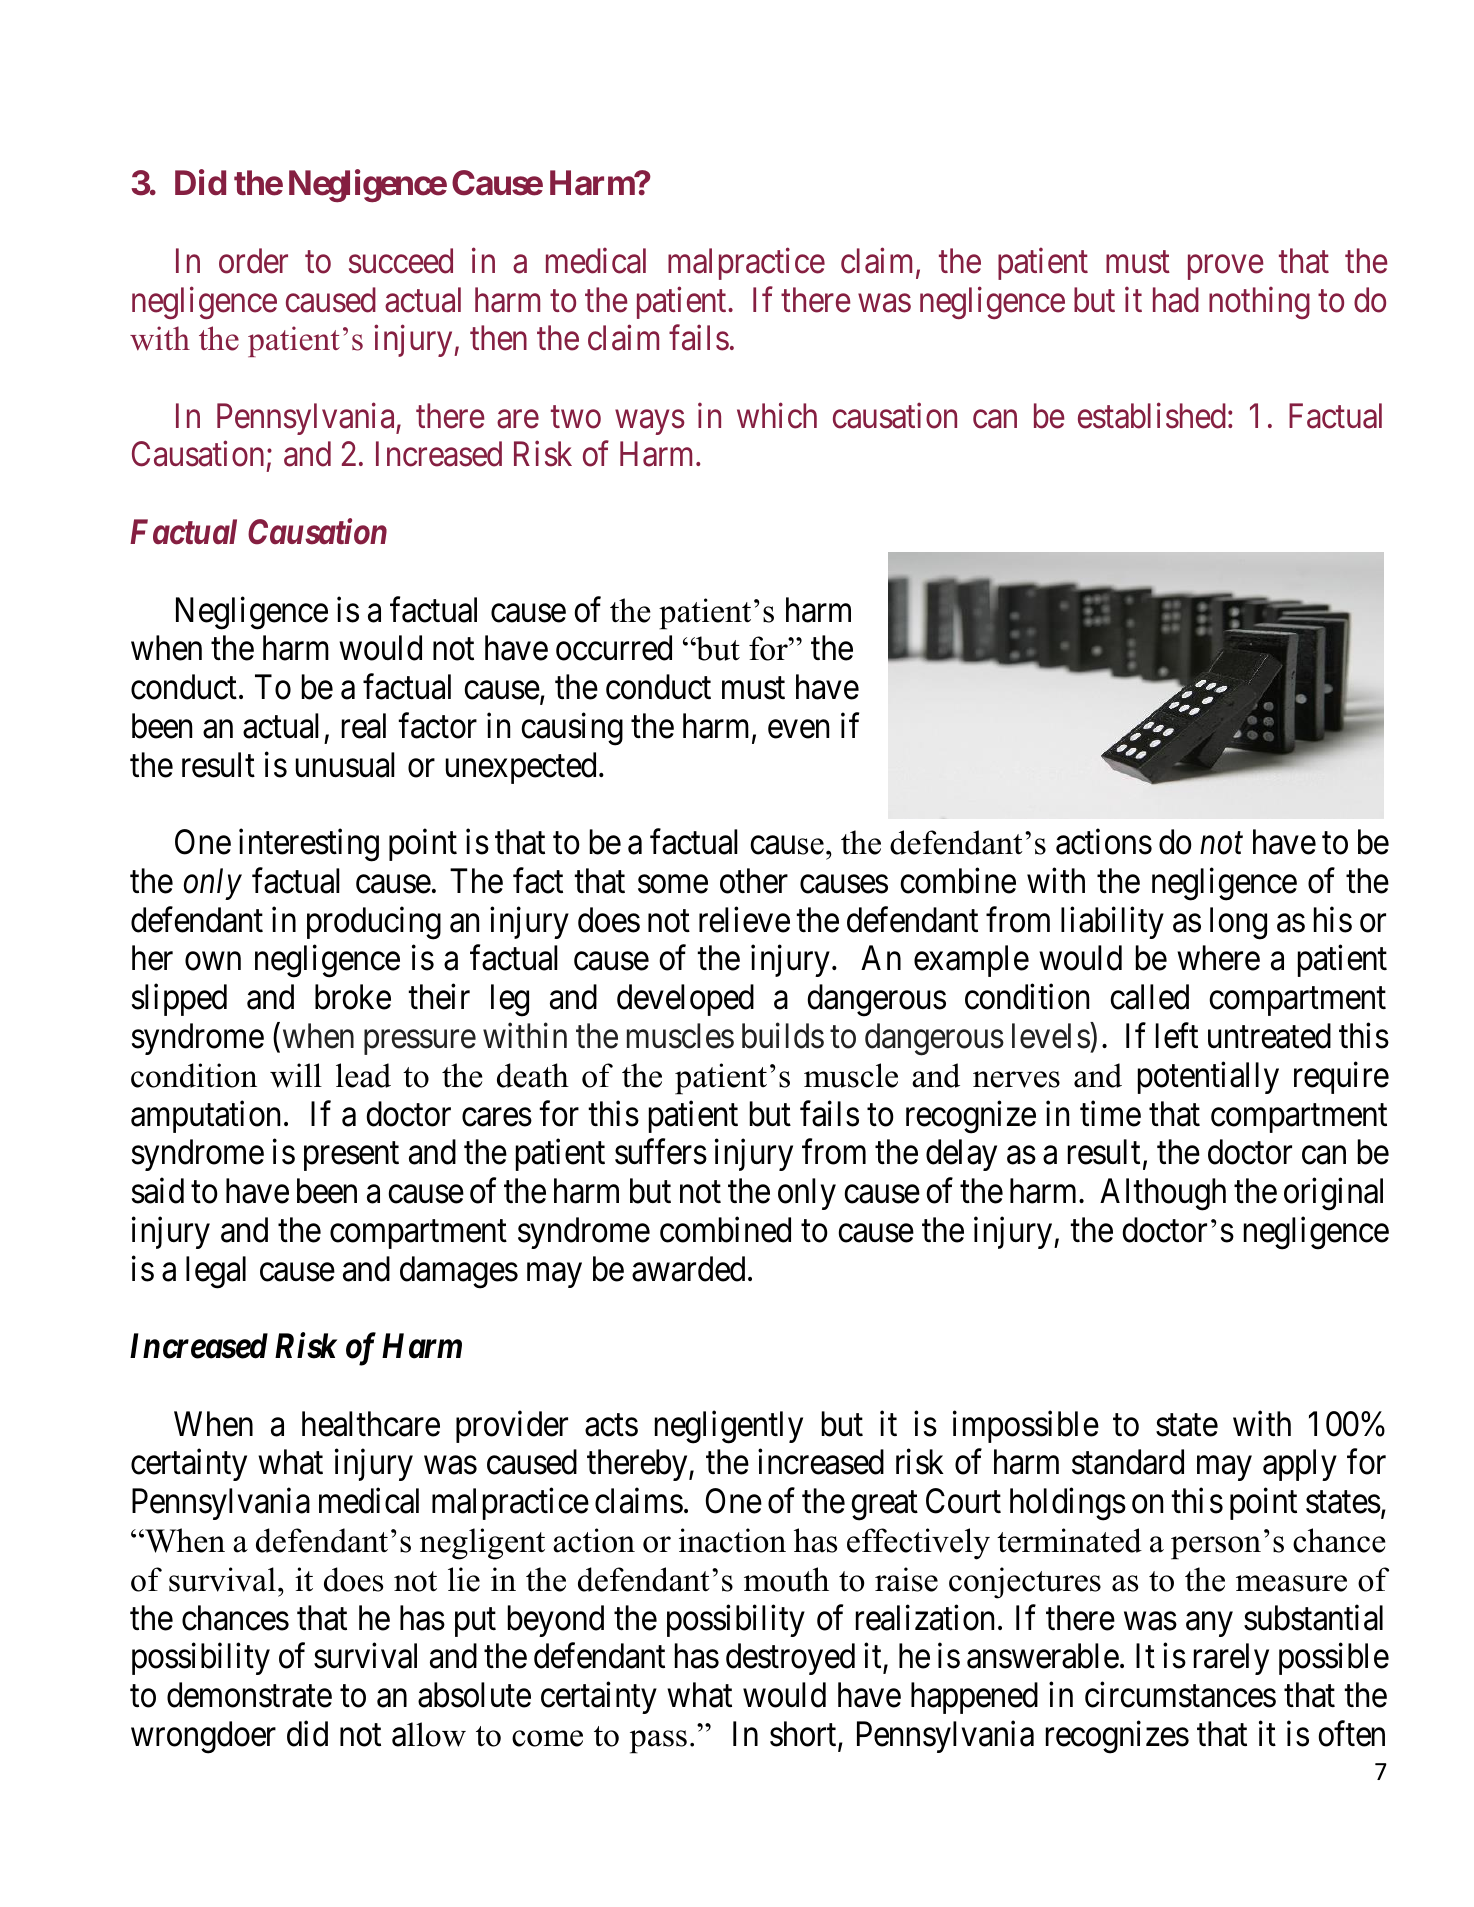 This image has width=1474, height=1907. What do you see at coordinates (216, 1272) in the image?
I see `legal` at bounding box center [216, 1272].
